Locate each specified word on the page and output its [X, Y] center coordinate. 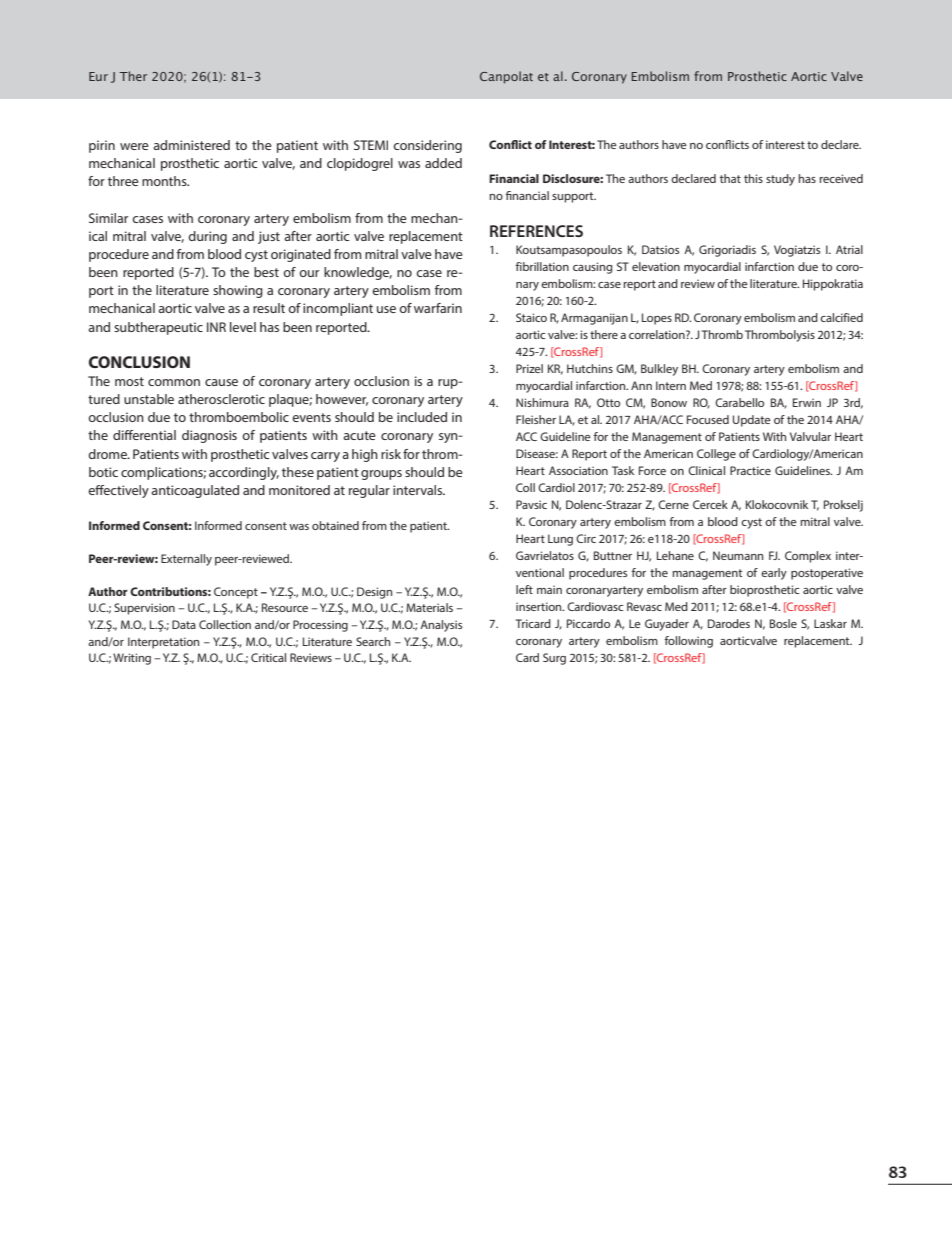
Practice [750, 470]
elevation [656, 266]
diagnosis [209, 436]
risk [391, 454]
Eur [98, 76]
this [753, 178]
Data [184, 624]
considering [427, 146]
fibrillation [542, 266]
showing [238, 291]
